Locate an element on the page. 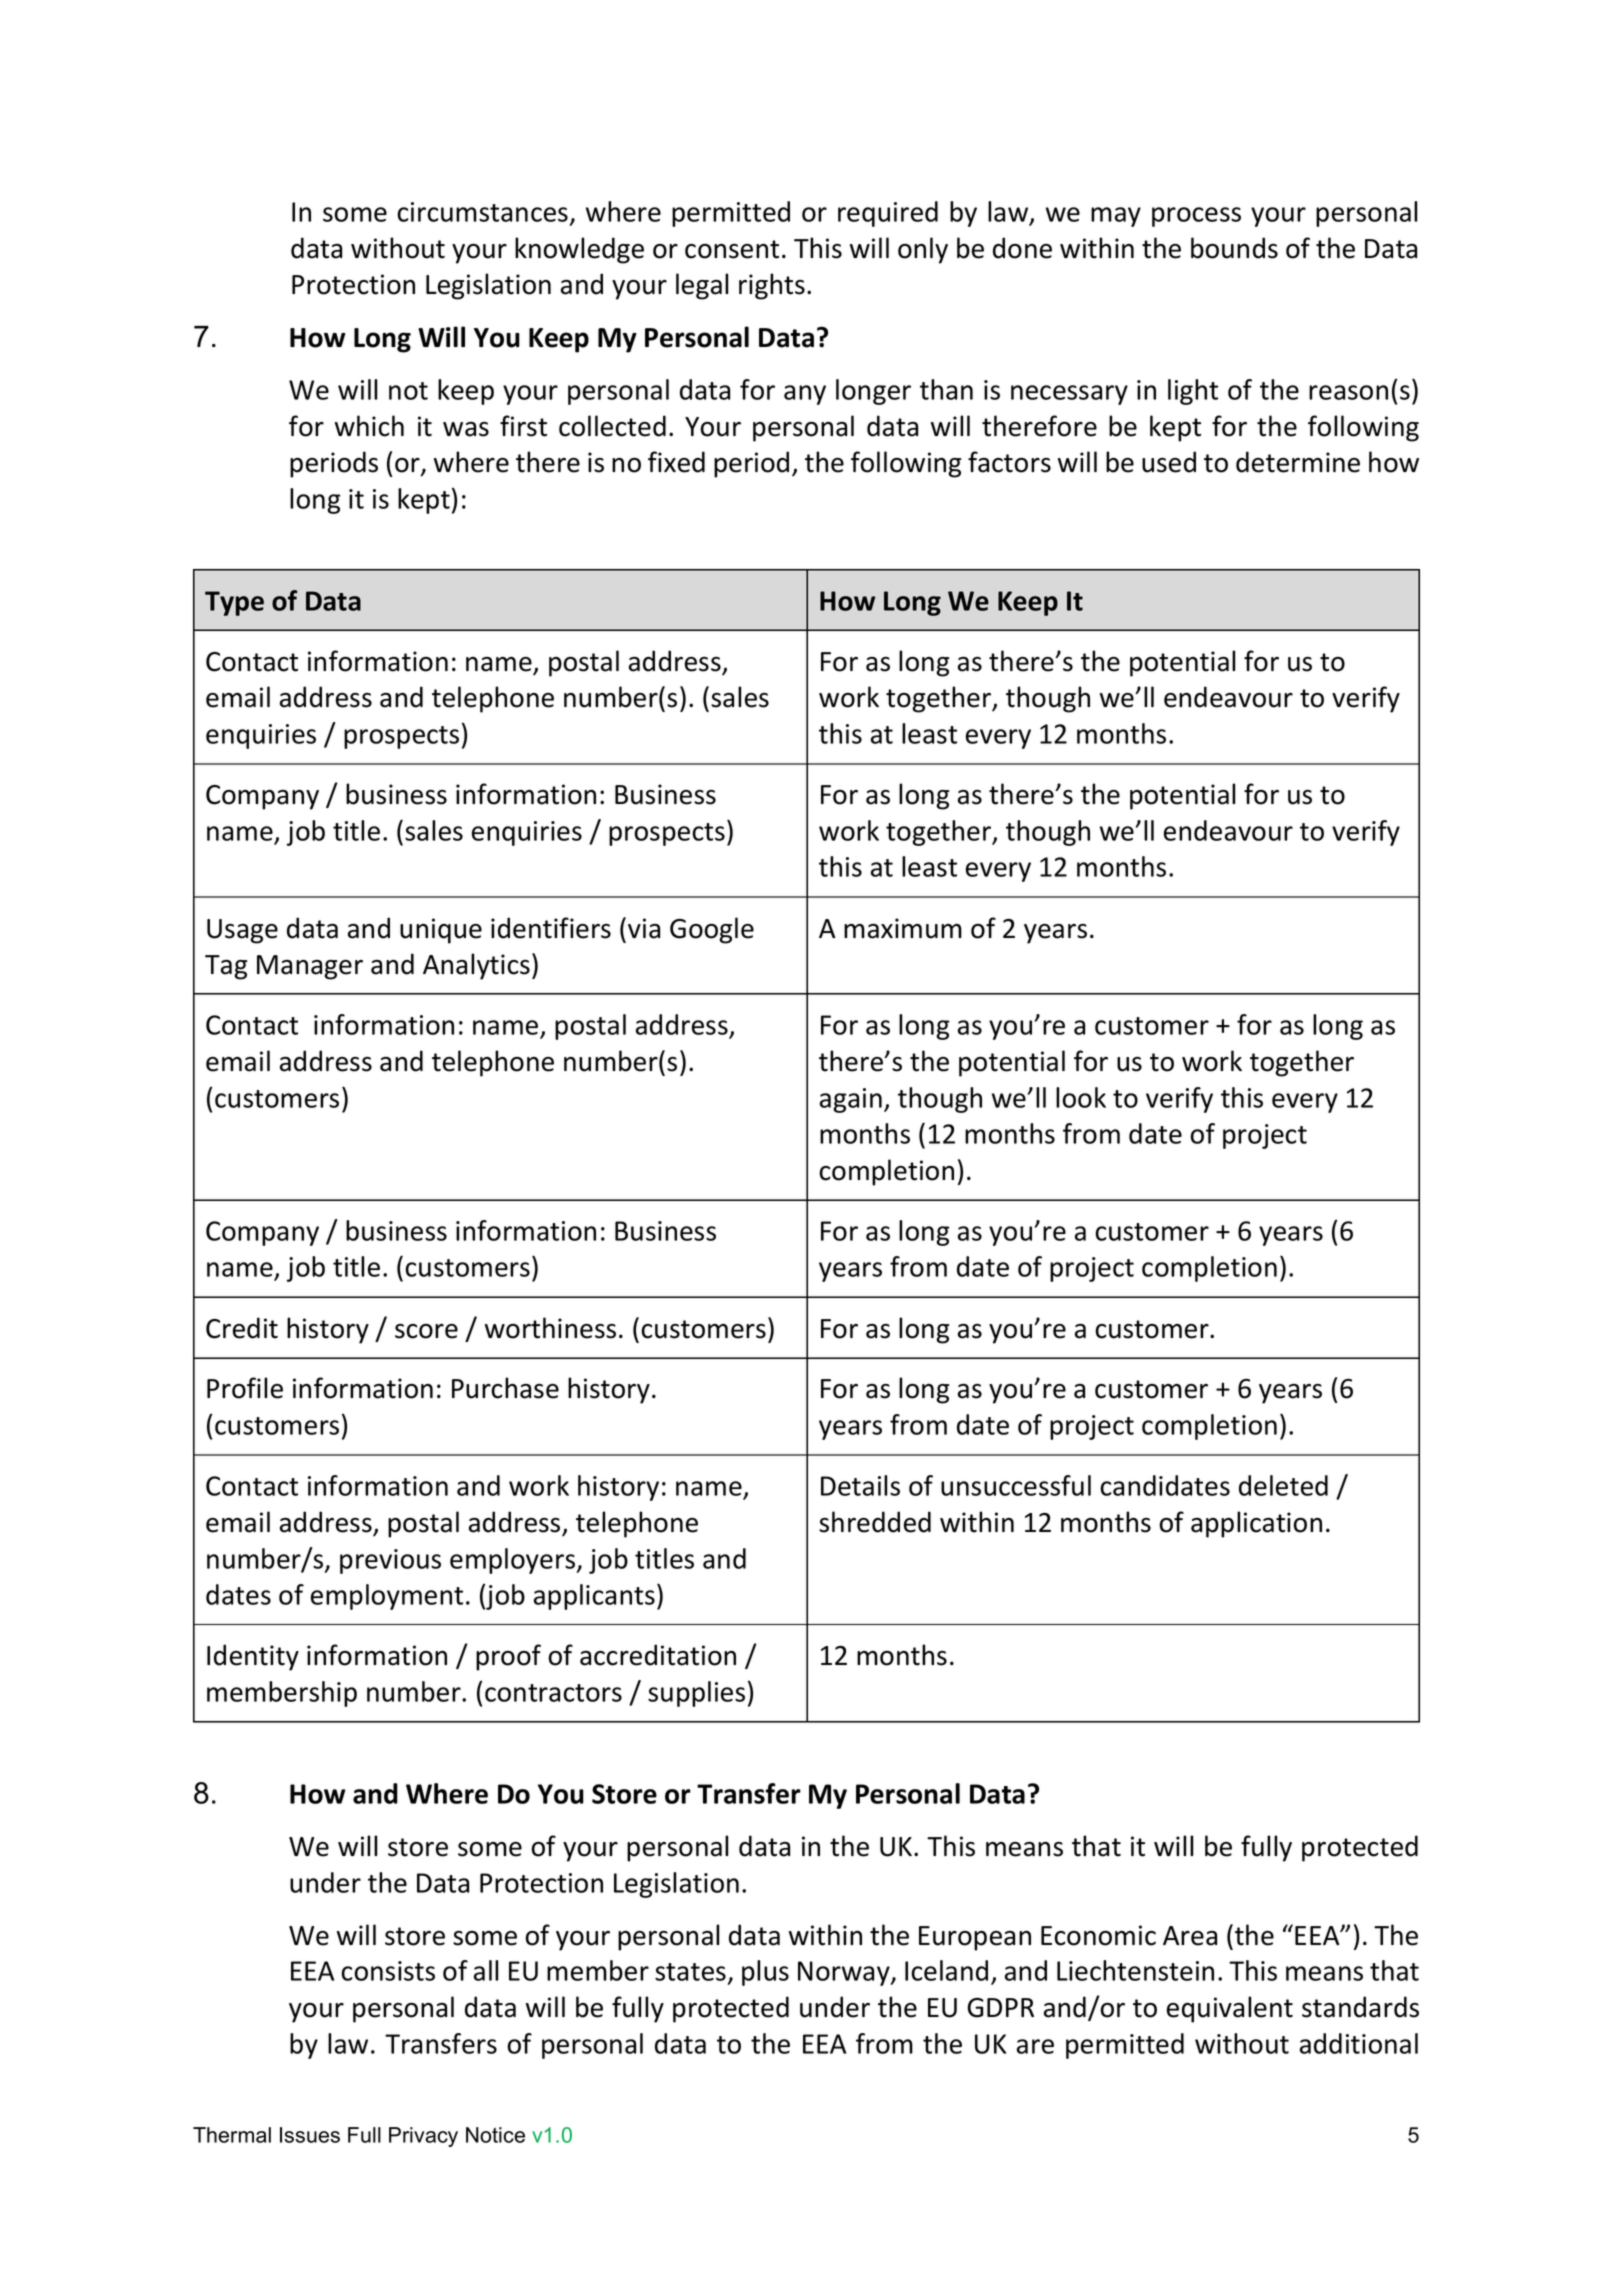 Image resolution: width=1610 pixels, height=2278 pixels. circumstances is located at coordinates (482, 212).
